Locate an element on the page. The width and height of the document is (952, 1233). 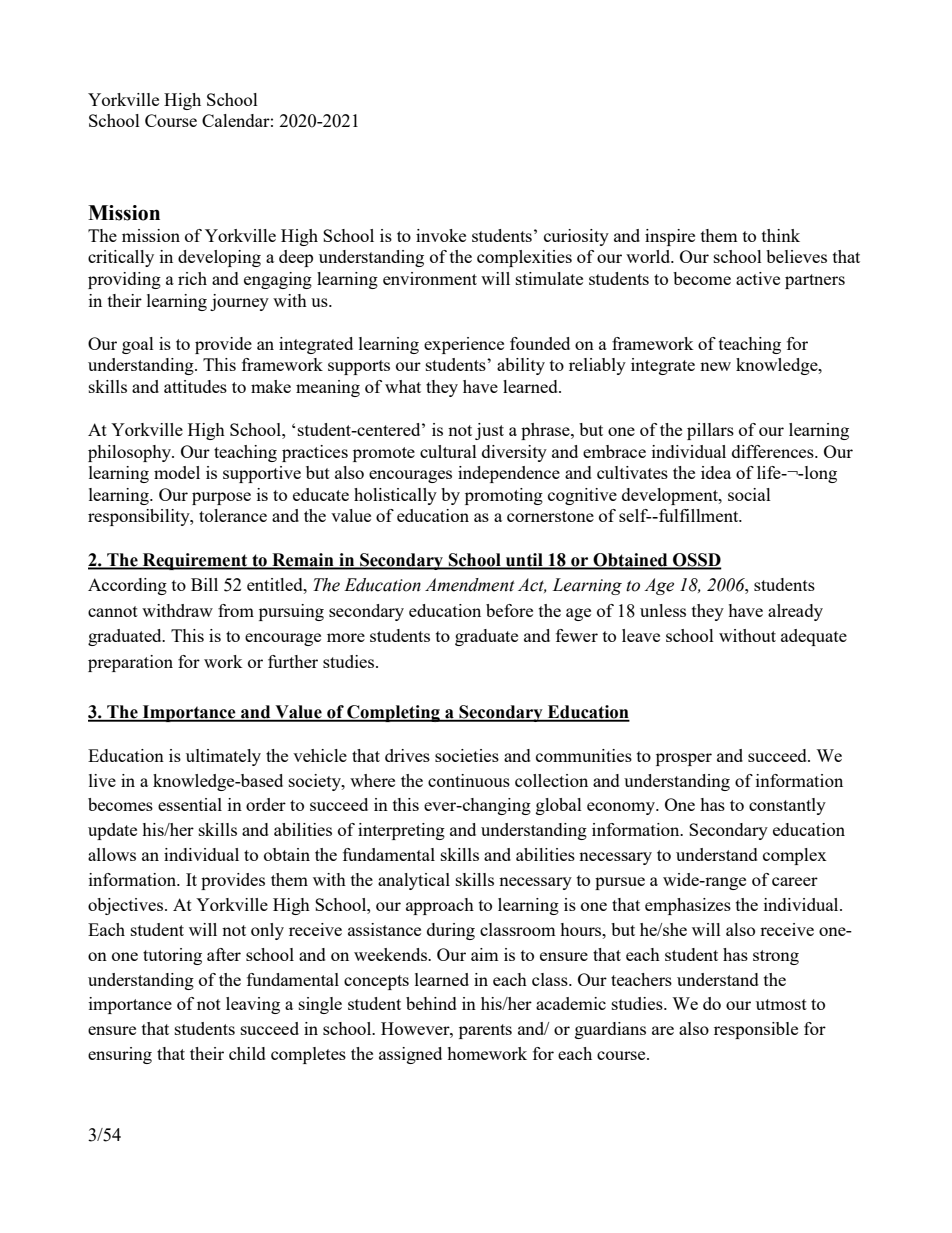
environment is located at coordinates (430, 278).
